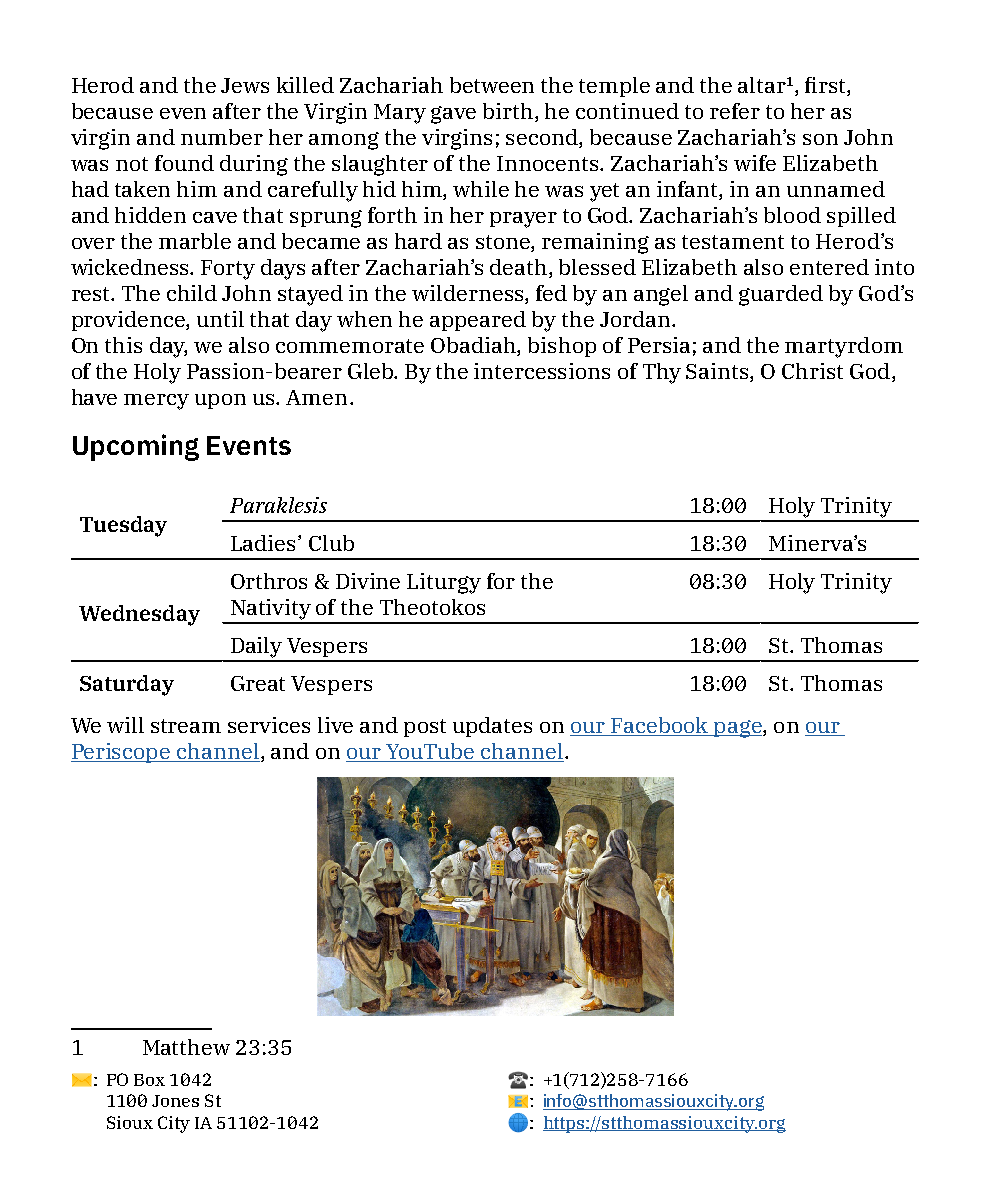 This page has height=1204, width=991. What do you see at coordinates (139, 615) in the page?
I see `Wednesday` at bounding box center [139, 615].
